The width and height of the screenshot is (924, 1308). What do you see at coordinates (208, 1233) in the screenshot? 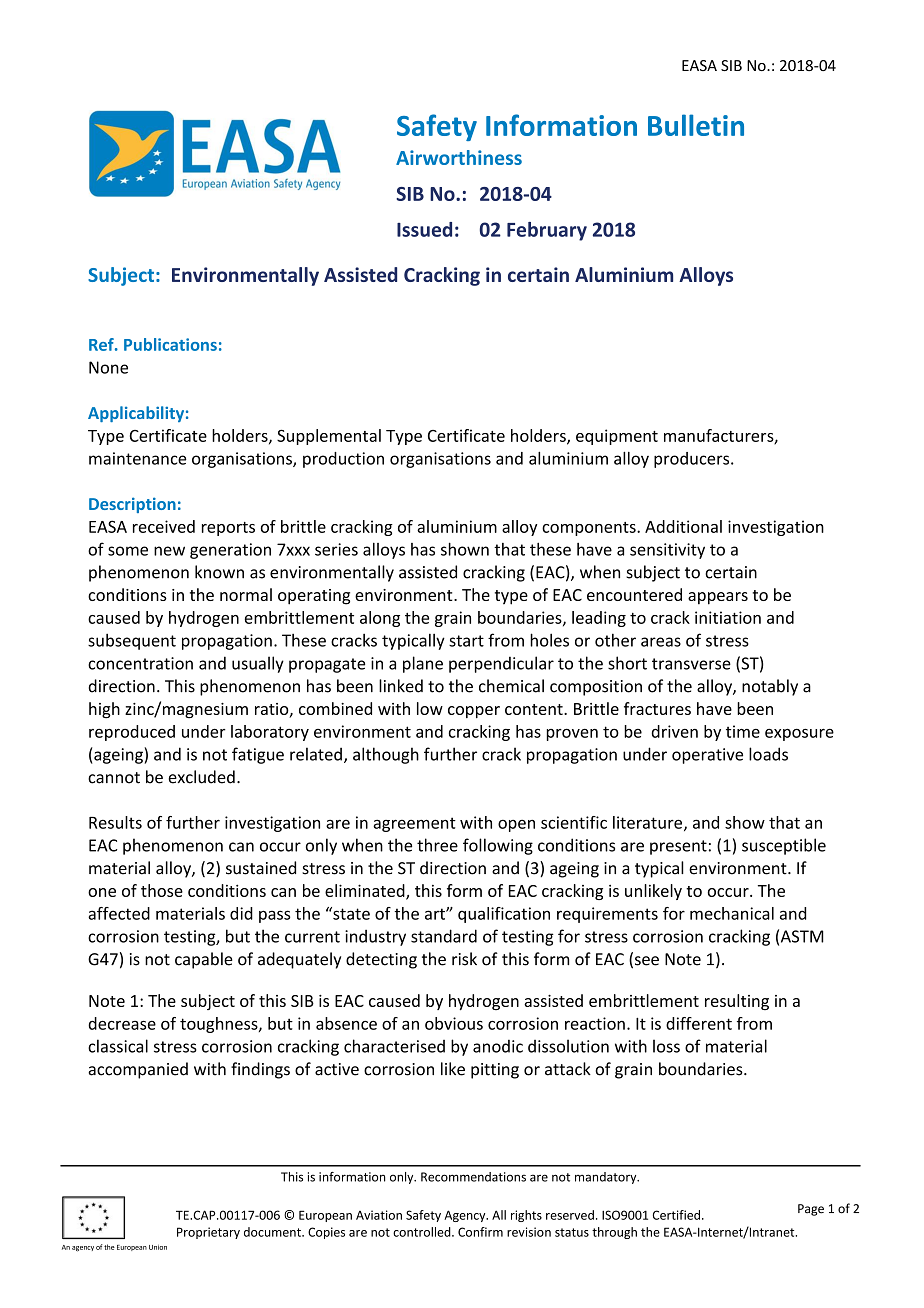
I see `Proprietary` at bounding box center [208, 1233].
